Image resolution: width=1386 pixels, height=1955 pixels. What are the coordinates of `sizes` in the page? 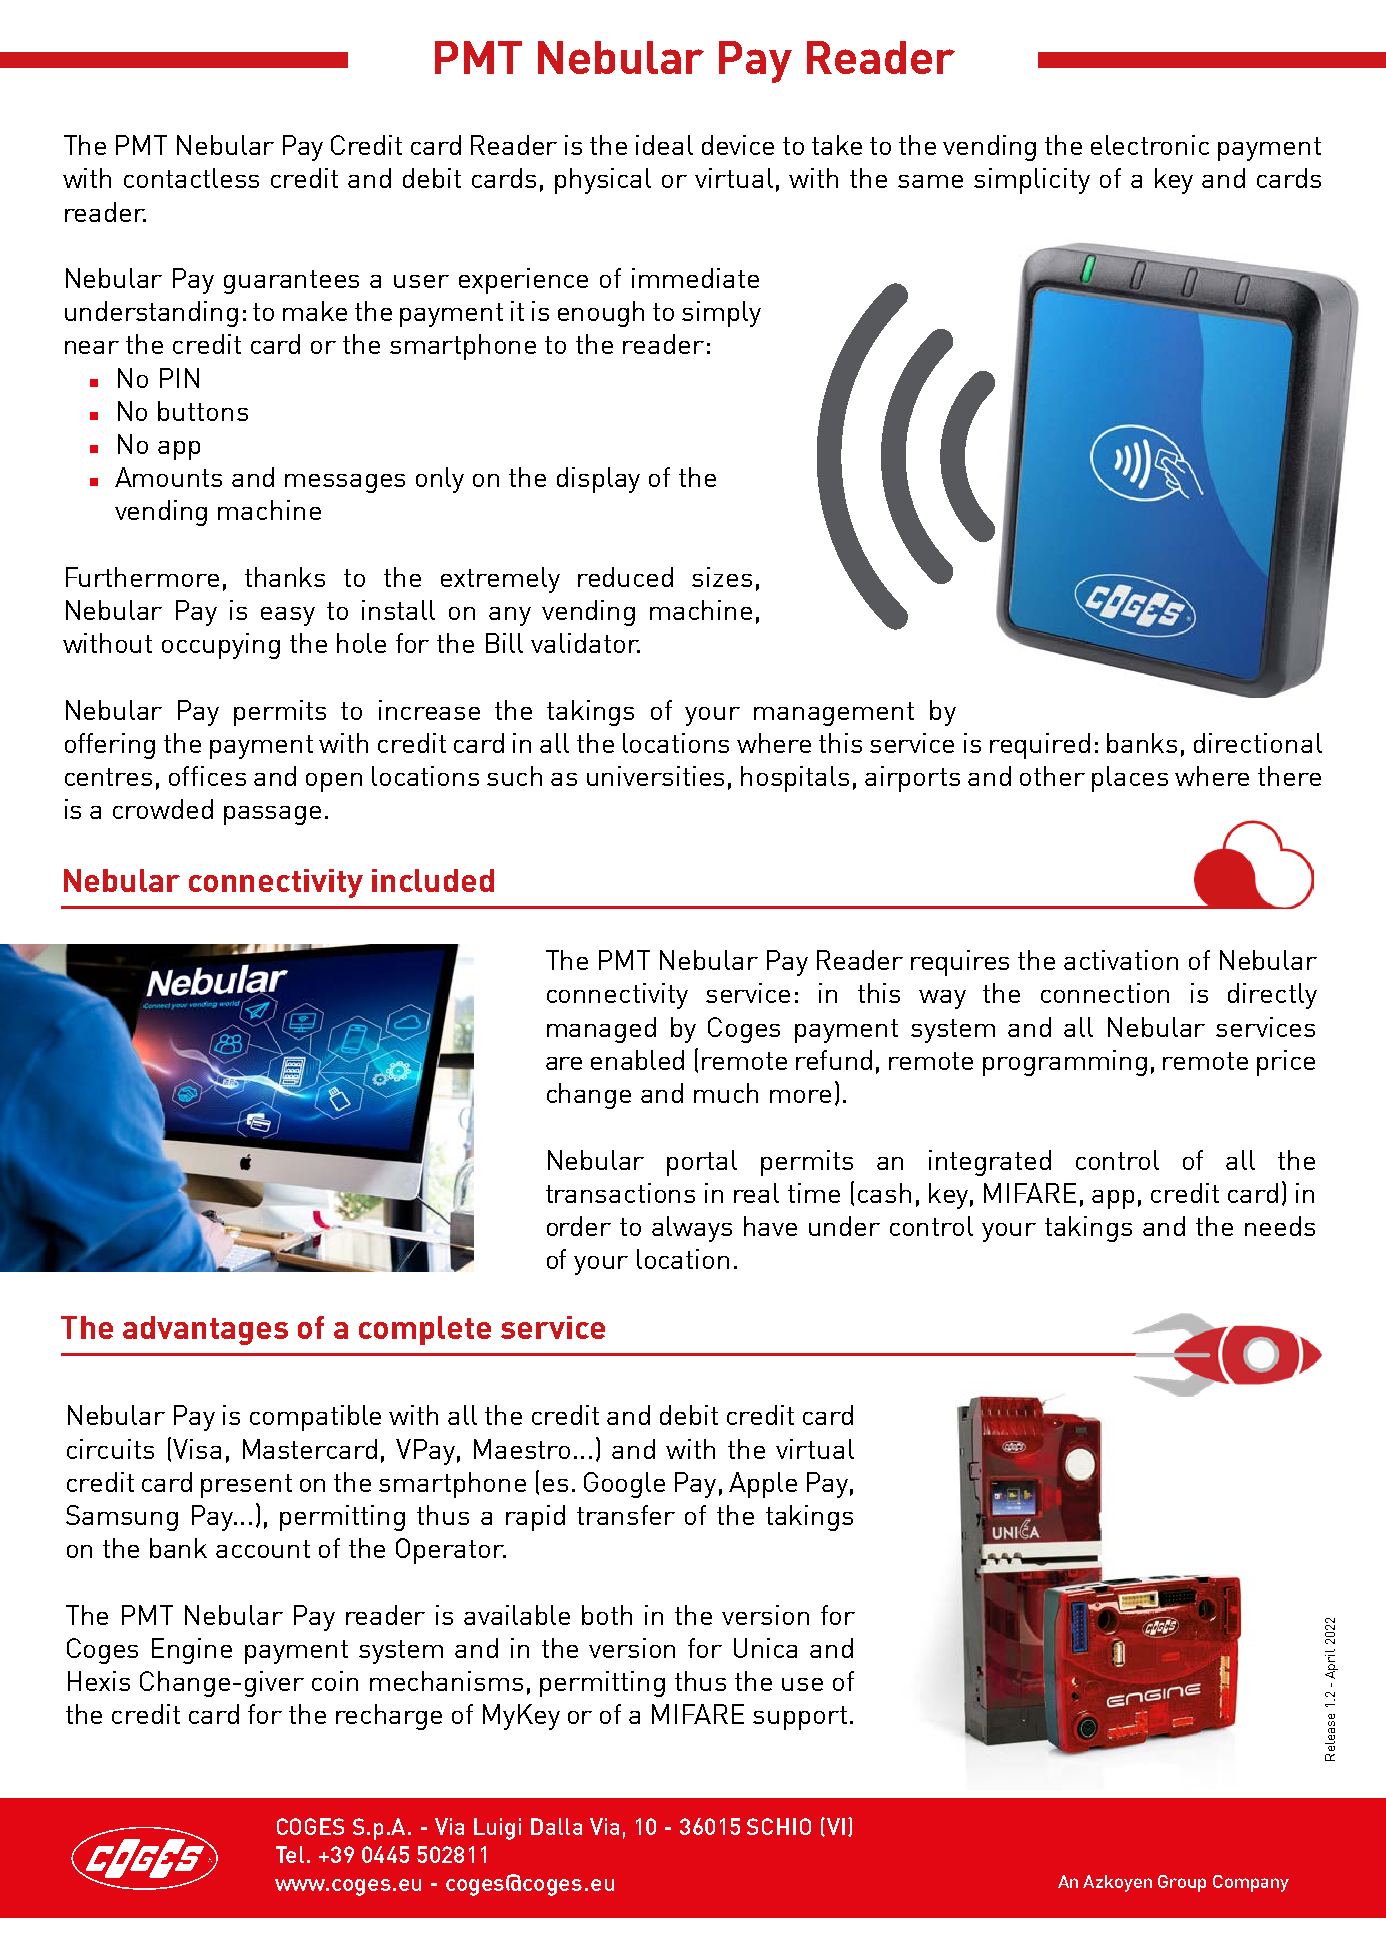 It's located at (722, 577).
